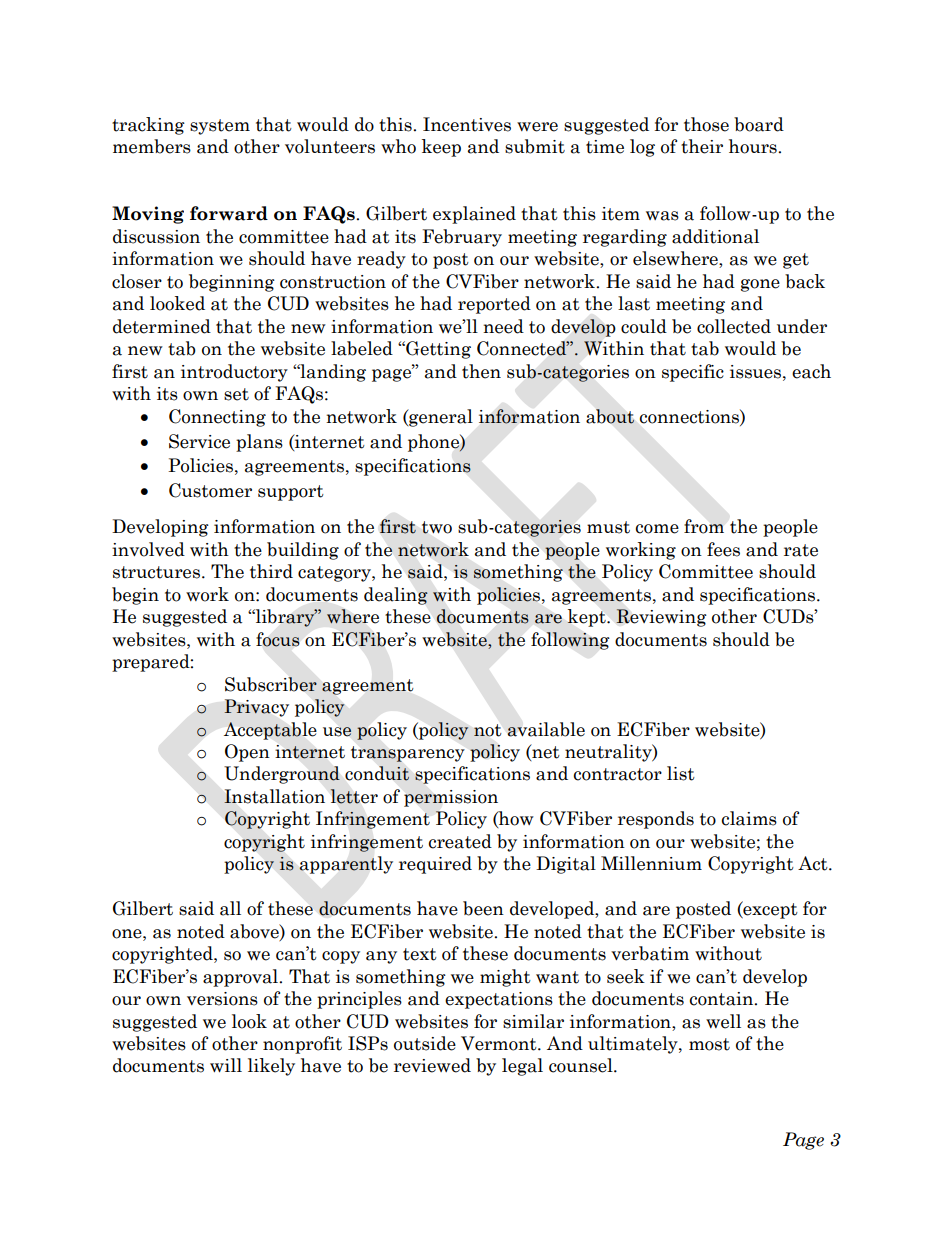 The height and width of the document is (1233, 952). I want to click on then, so click(481, 371).
